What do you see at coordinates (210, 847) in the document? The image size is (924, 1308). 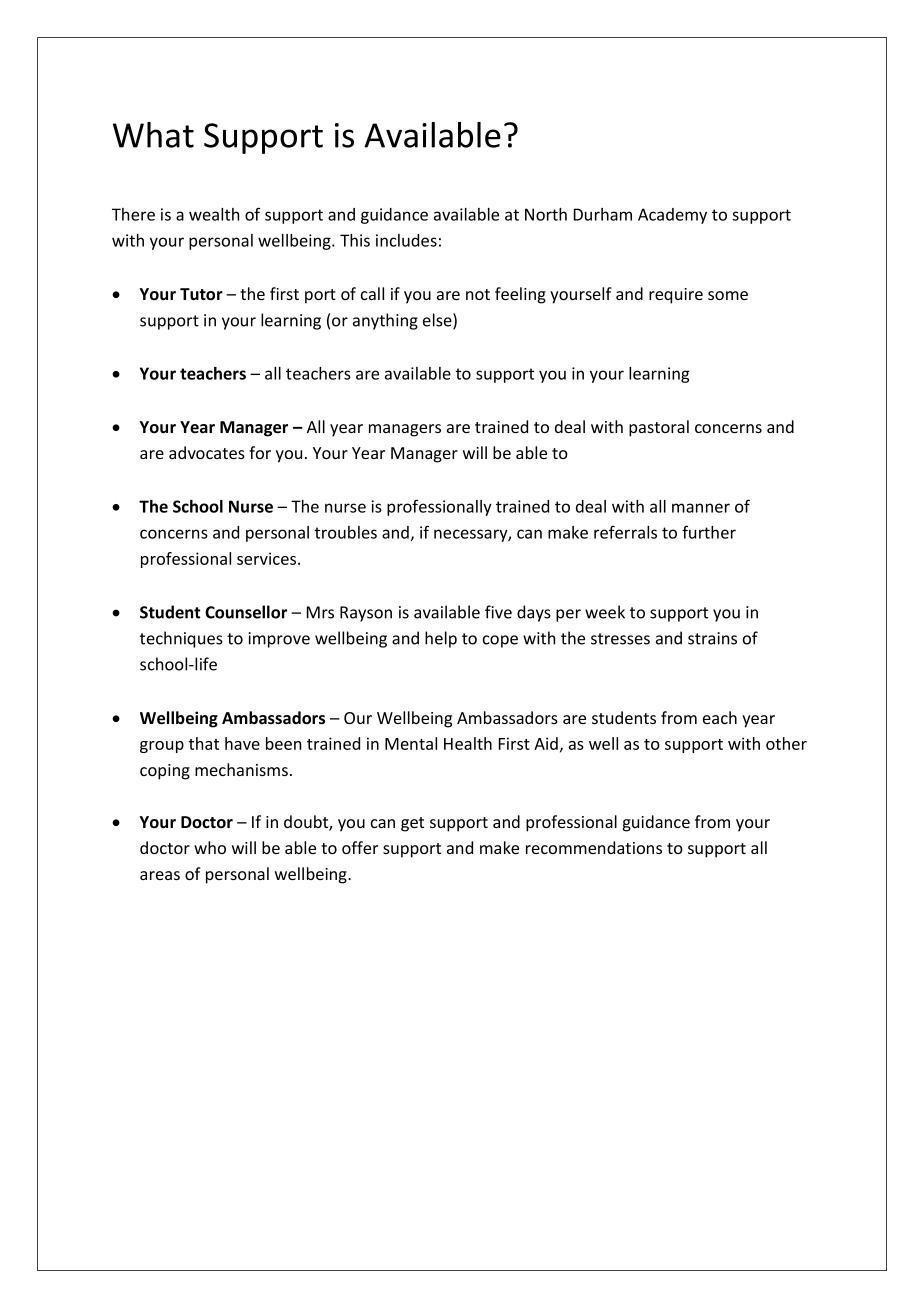 I see `who` at bounding box center [210, 847].
